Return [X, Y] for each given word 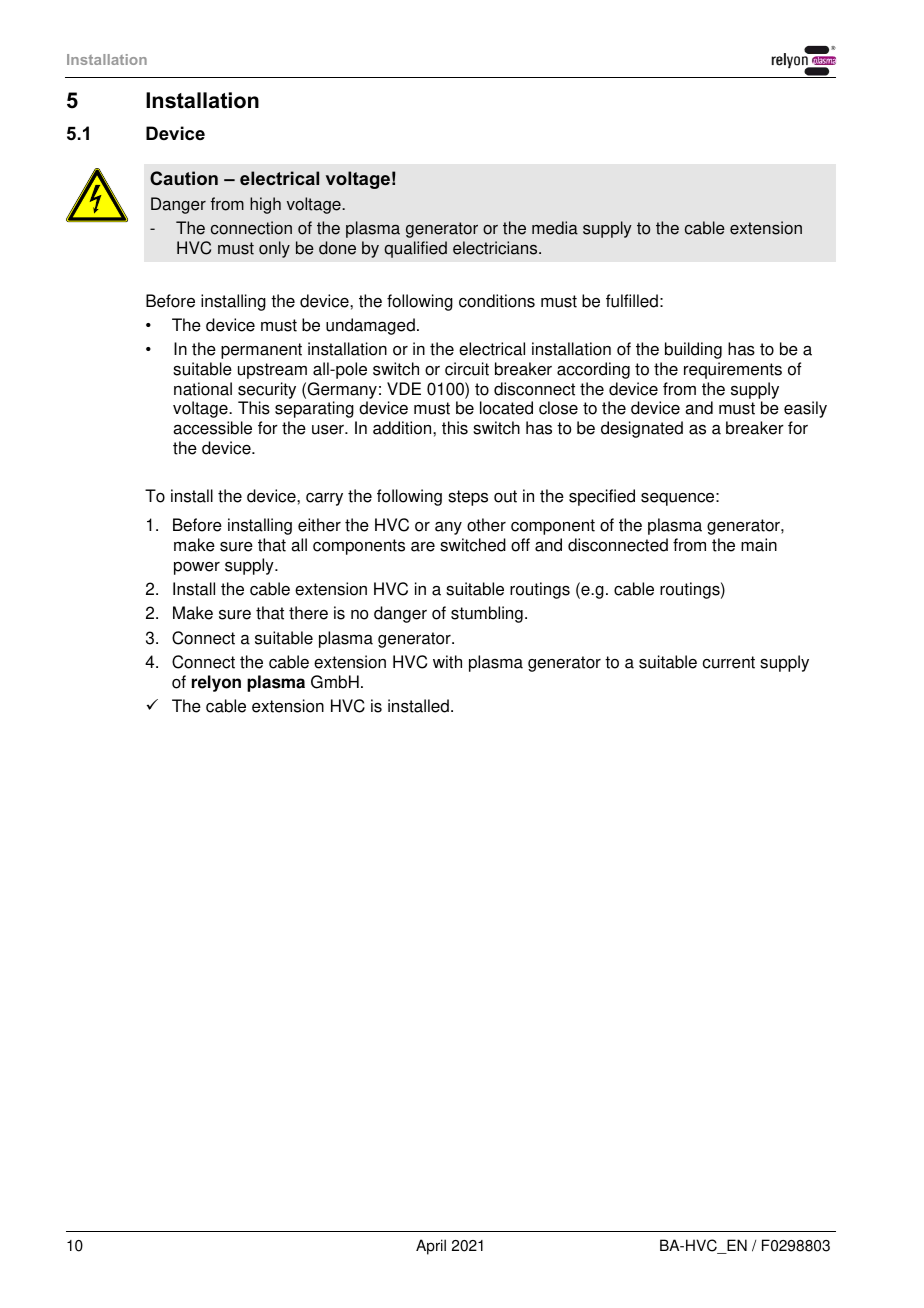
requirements [733, 370]
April [431, 1247]
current [729, 662]
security [267, 390]
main [759, 545]
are [423, 546]
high [265, 205]
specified [602, 497]
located [506, 408]
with [447, 662]
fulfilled [632, 301]
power [197, 568]
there [308, 613]
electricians [496, 248]
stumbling [487, 614]
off [520, 545]
